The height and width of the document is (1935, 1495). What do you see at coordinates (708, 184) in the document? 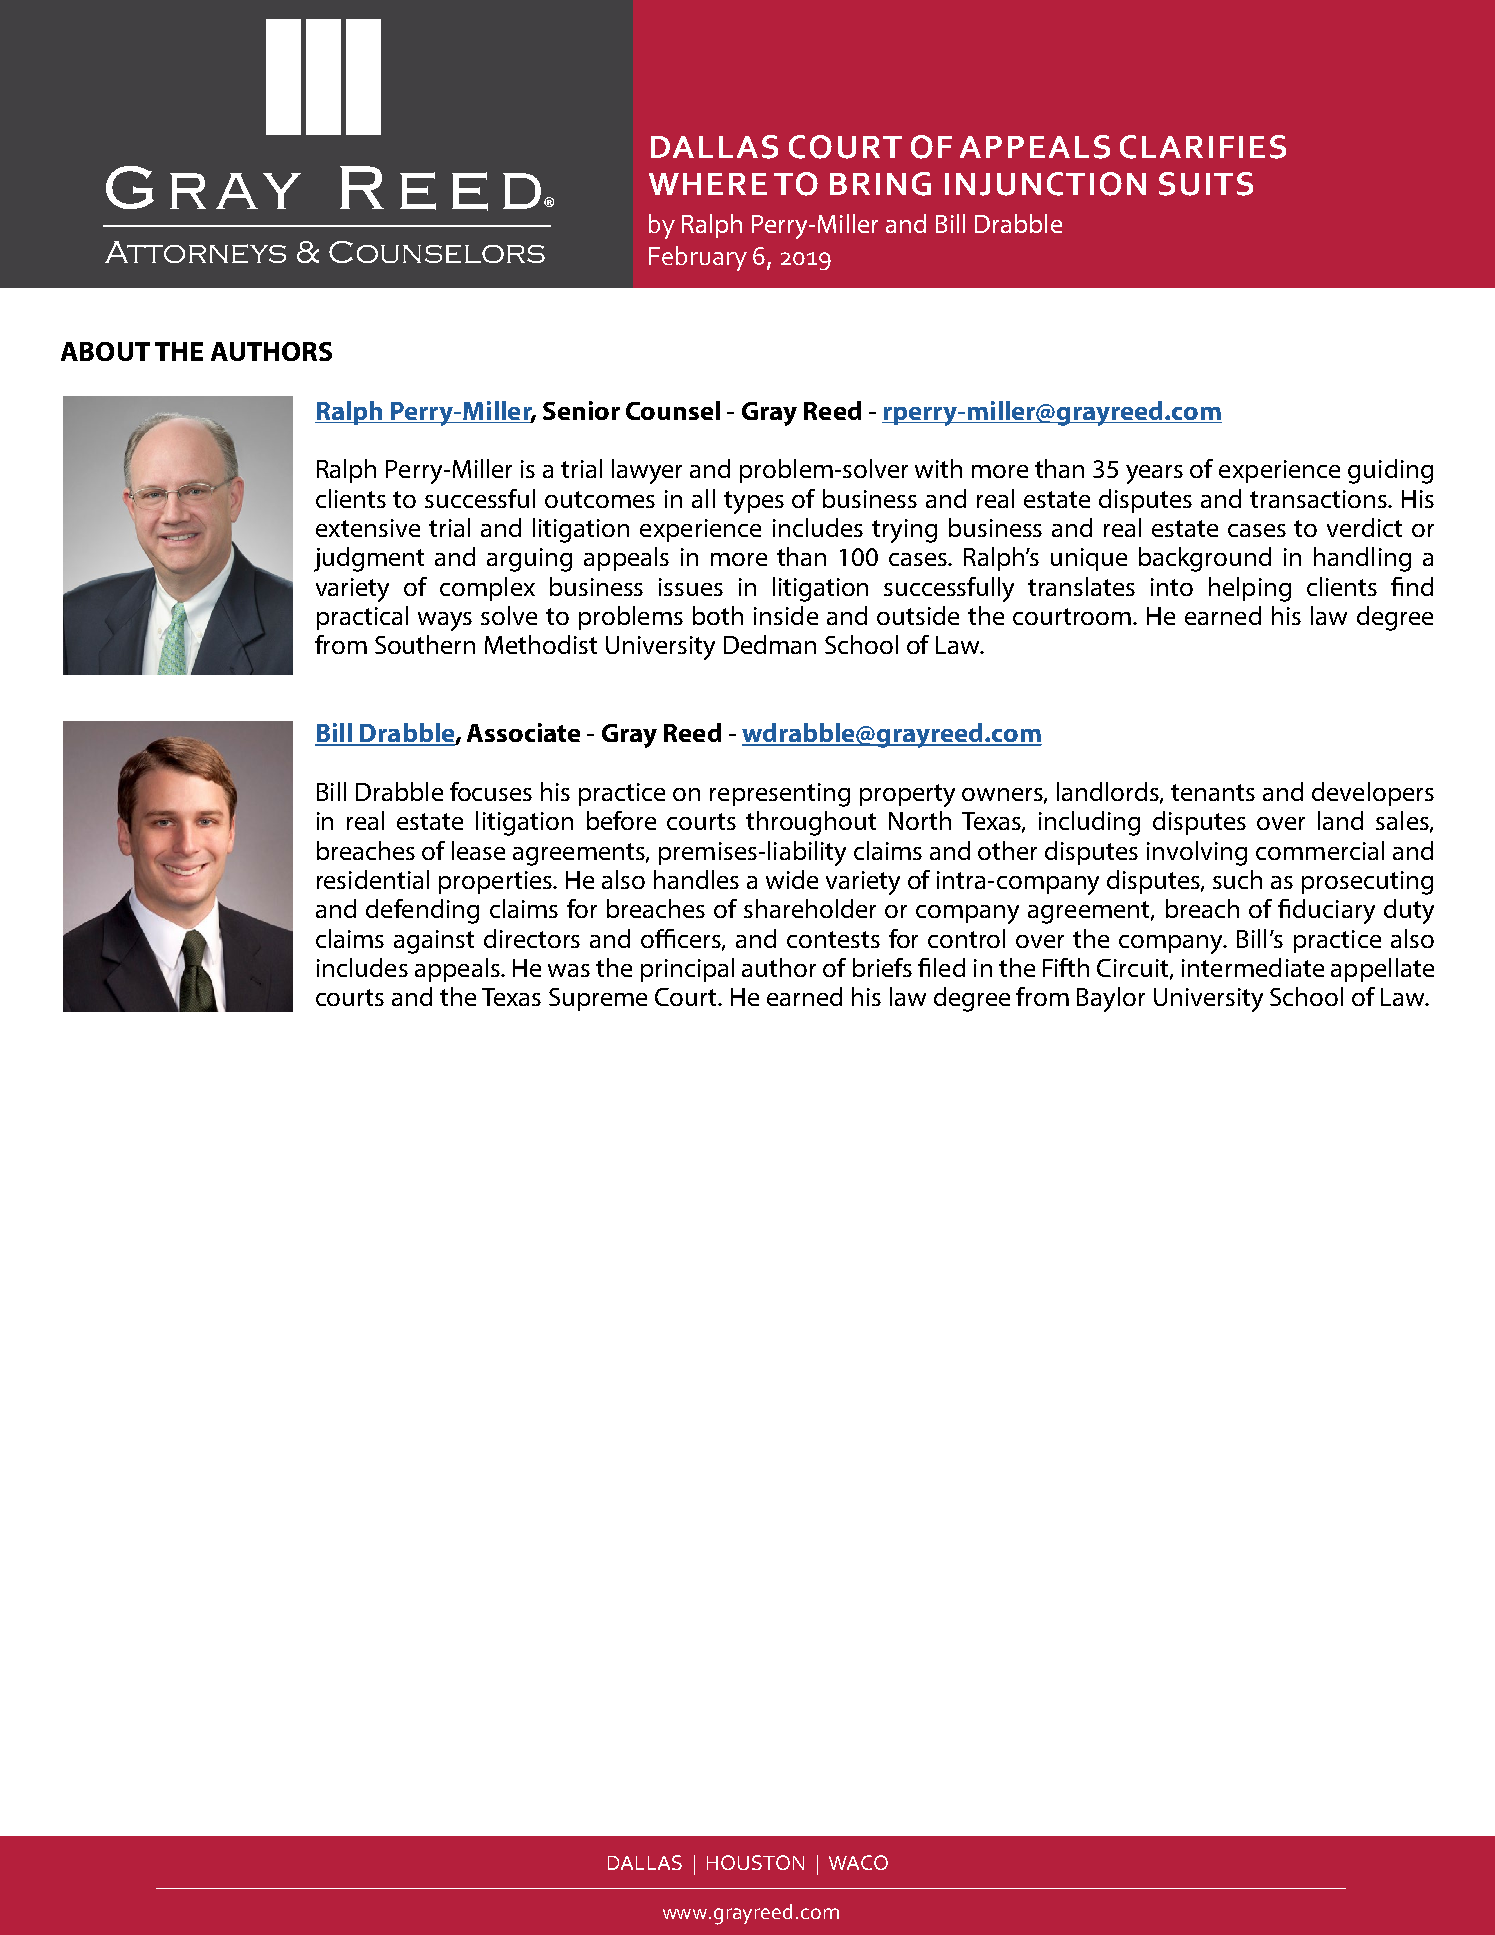
I see `WHERE` at bounding box center [708, 184].
